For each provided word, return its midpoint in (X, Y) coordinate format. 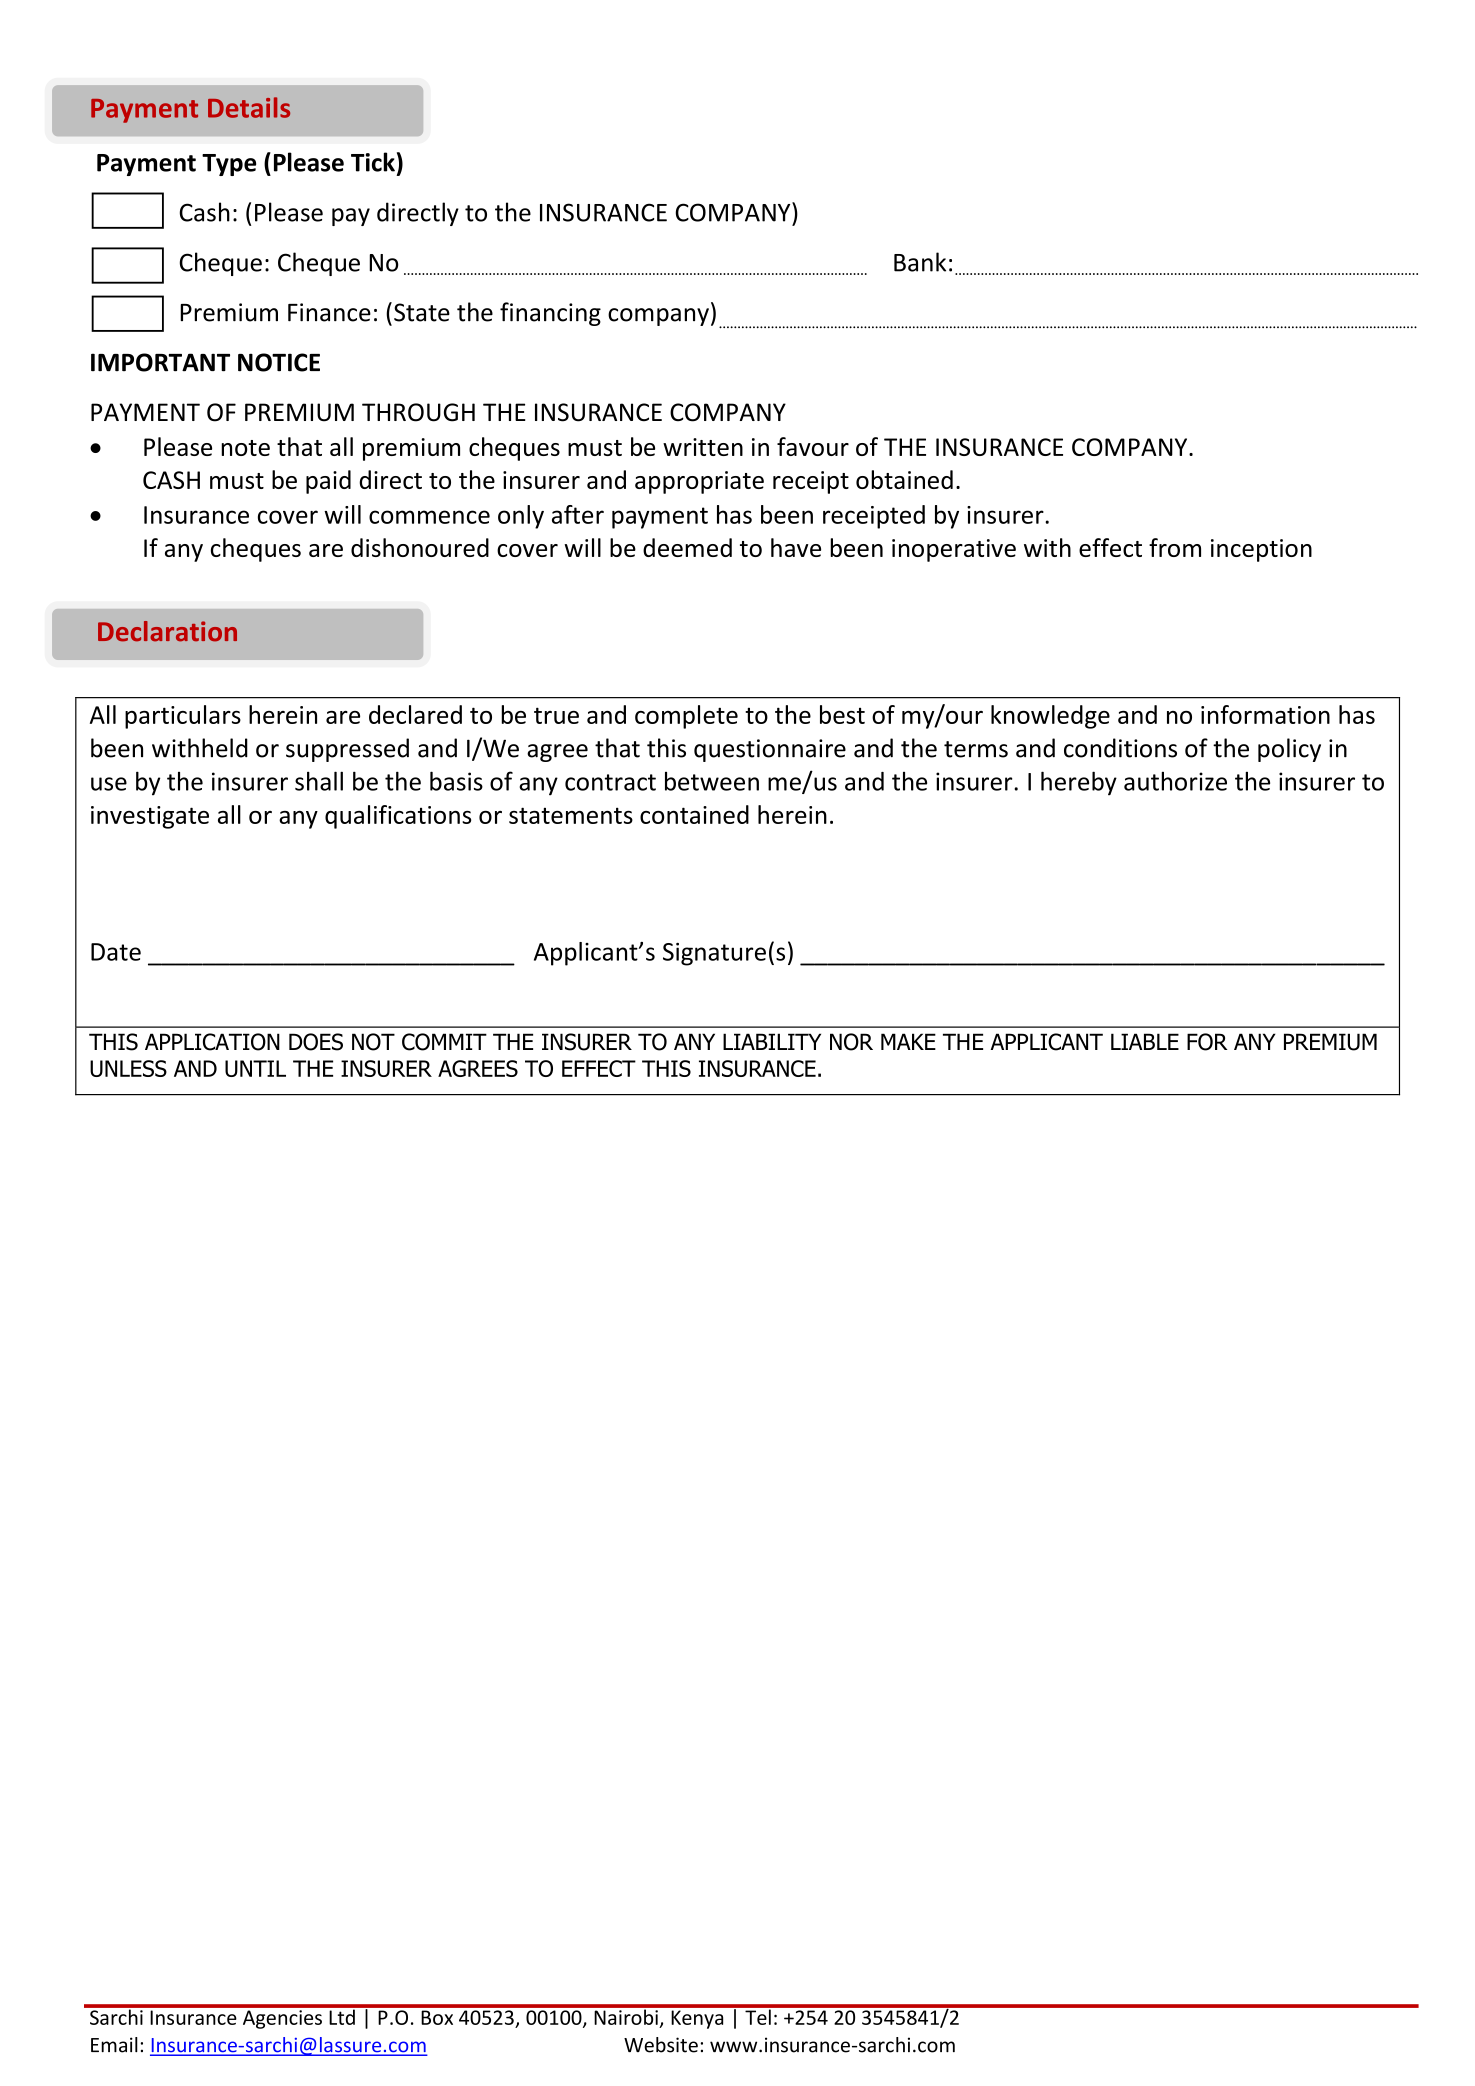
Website (661, 2045)
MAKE (908, 1041)
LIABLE (1145, 1041)
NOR (851, 1042)
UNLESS (128, 1068)
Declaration (167, 631)
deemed (687, 547)
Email (114, 2045)
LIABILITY (772, 1041)
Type (229, 165)
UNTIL (255, 1068)
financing (550, 314)
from (1175, 547)
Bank (920, 262)
